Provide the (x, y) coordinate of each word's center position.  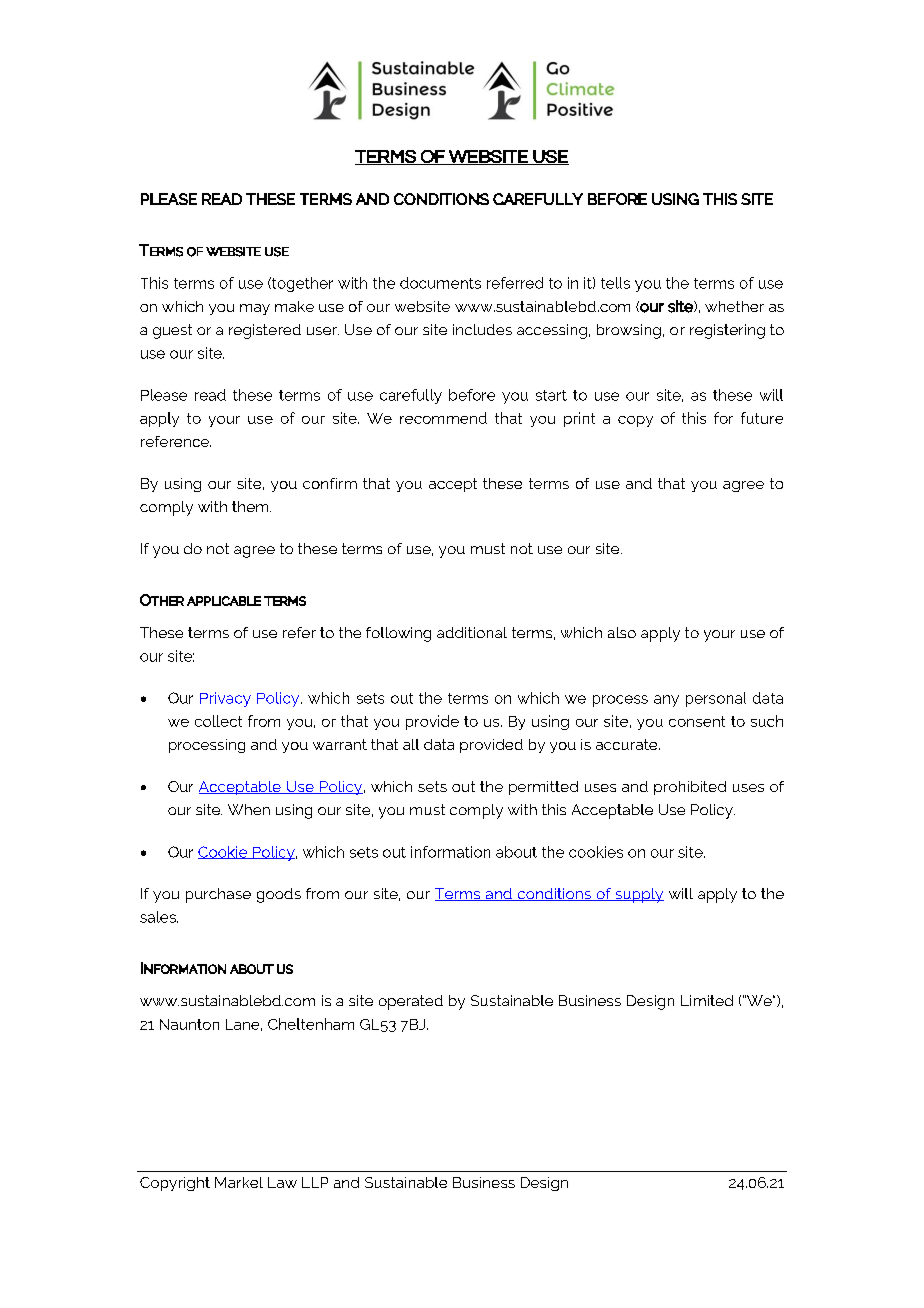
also (622, 632)
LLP (315, 1182)
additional (472, 632)
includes (482, 329)
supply (638, 895)
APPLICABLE (224, 601)
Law (282, 1182)
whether (734, 306)
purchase (218, 895)
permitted (543, 788)
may (255, 309)
